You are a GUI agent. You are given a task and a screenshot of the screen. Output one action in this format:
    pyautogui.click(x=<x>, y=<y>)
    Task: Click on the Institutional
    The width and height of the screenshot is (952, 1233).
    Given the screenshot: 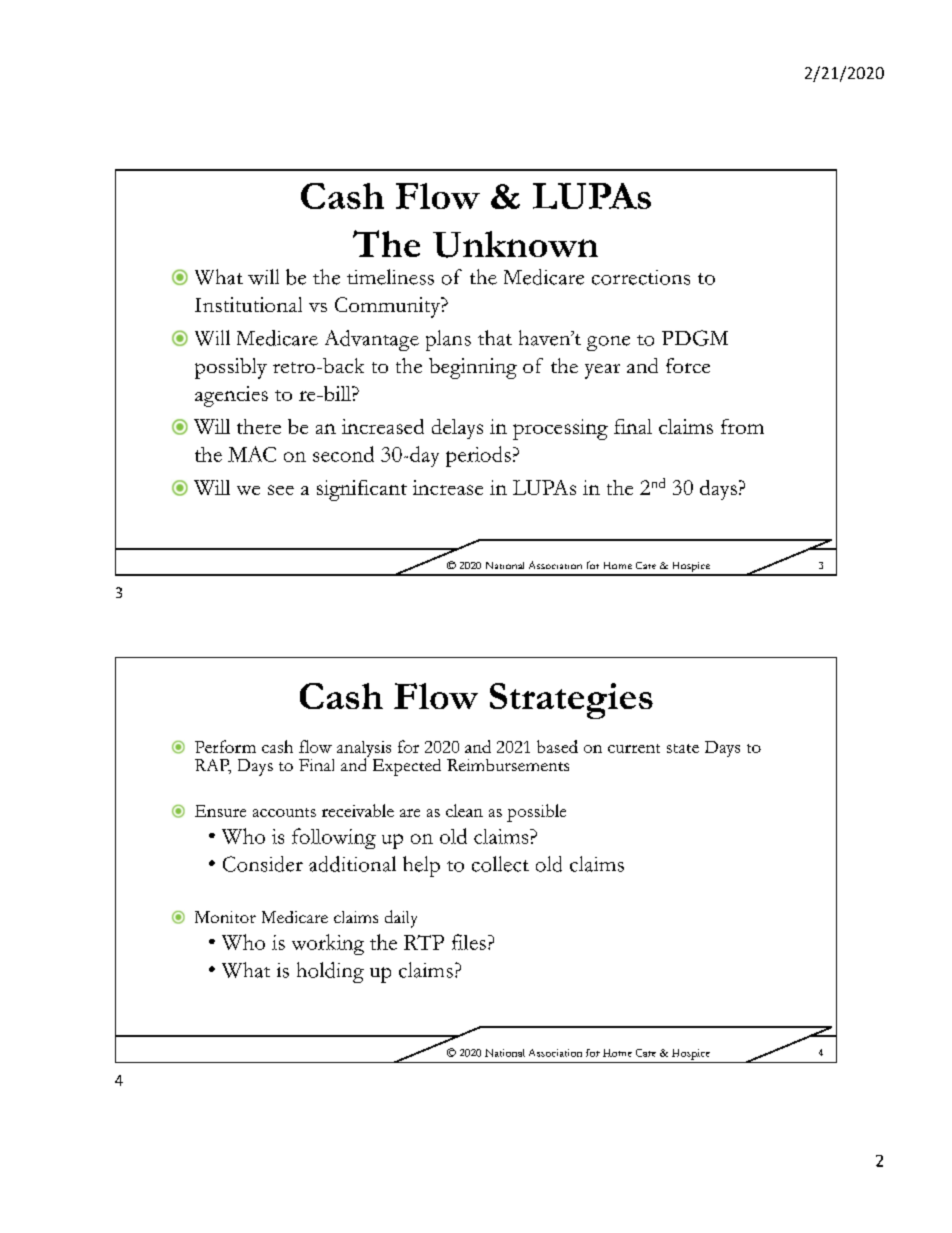 What is the action you would take?
    pyautogui.click(x=248, y=304)
